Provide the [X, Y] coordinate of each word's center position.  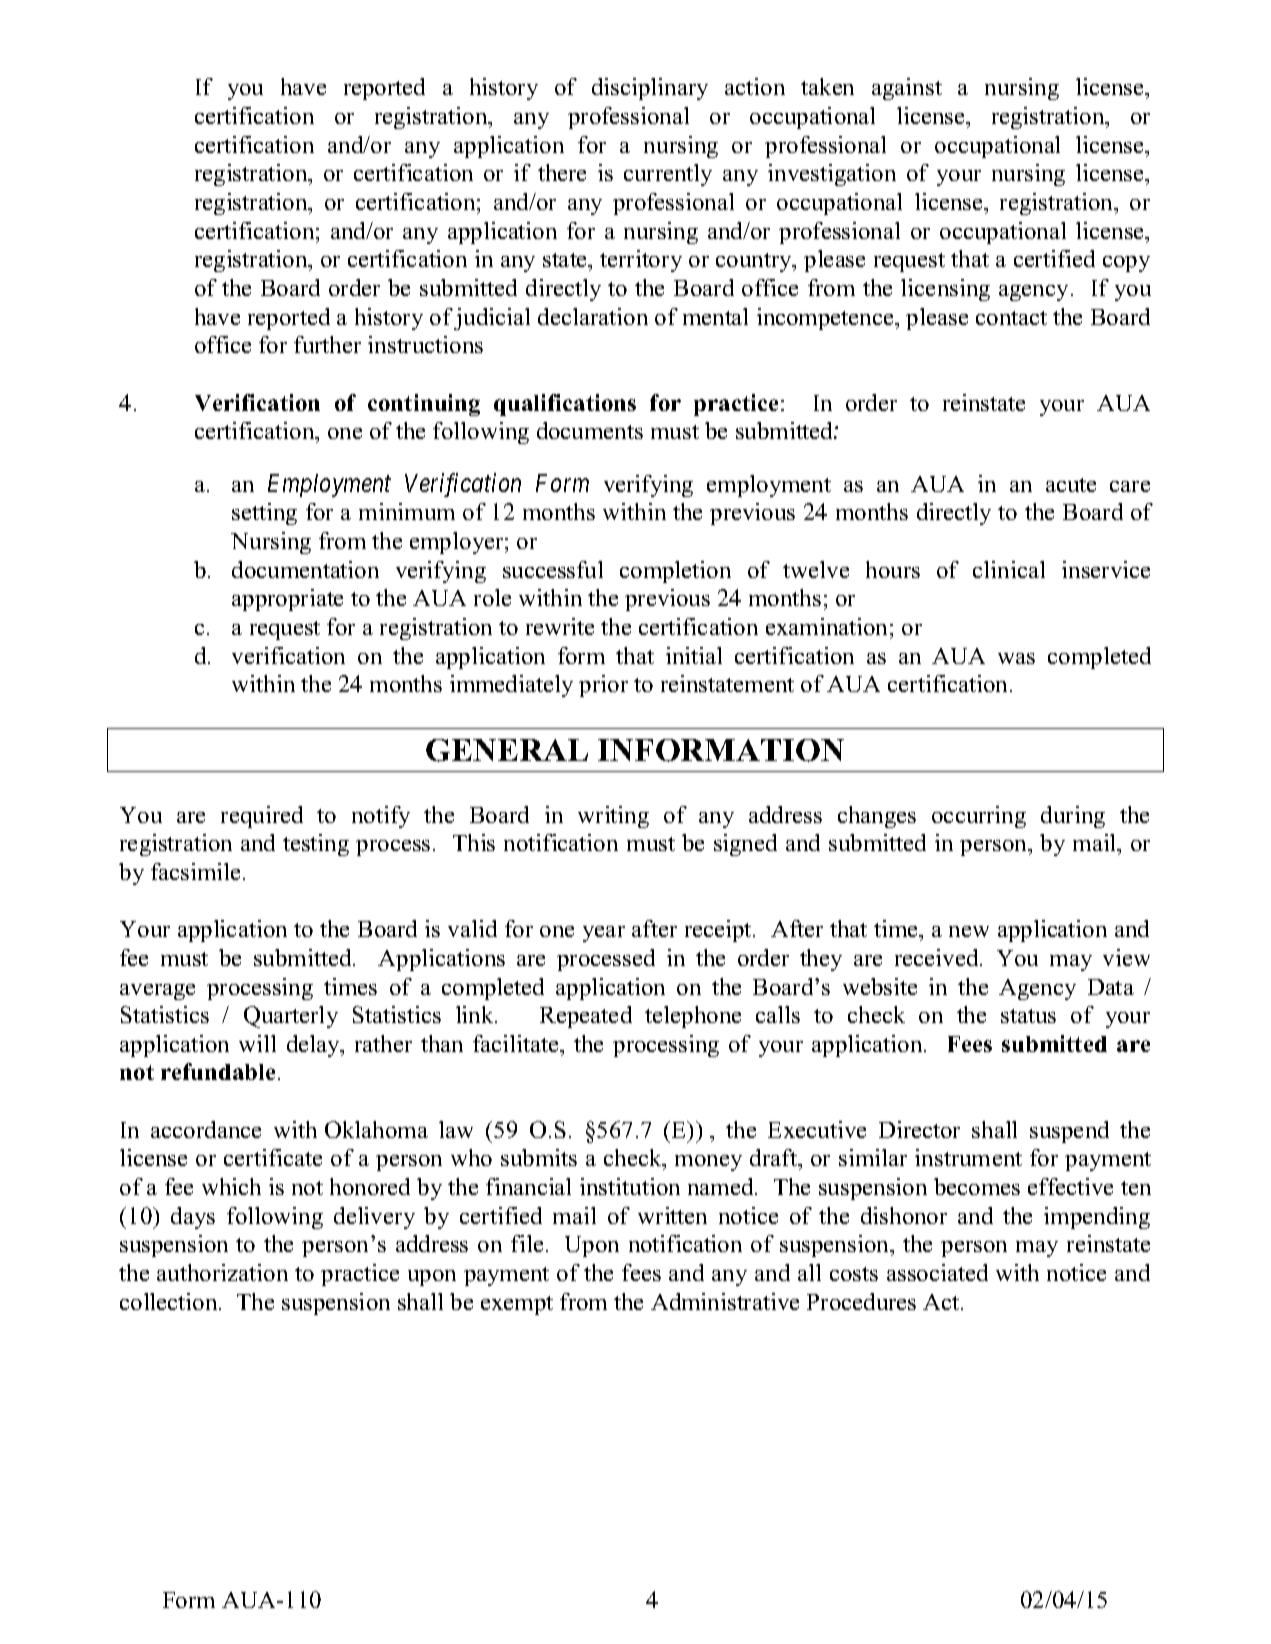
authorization [222, 1272]
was [1016, 658]
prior [603, 686]
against [907, 89]
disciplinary [650, 89]
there [562, 172]
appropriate [287, 600]
